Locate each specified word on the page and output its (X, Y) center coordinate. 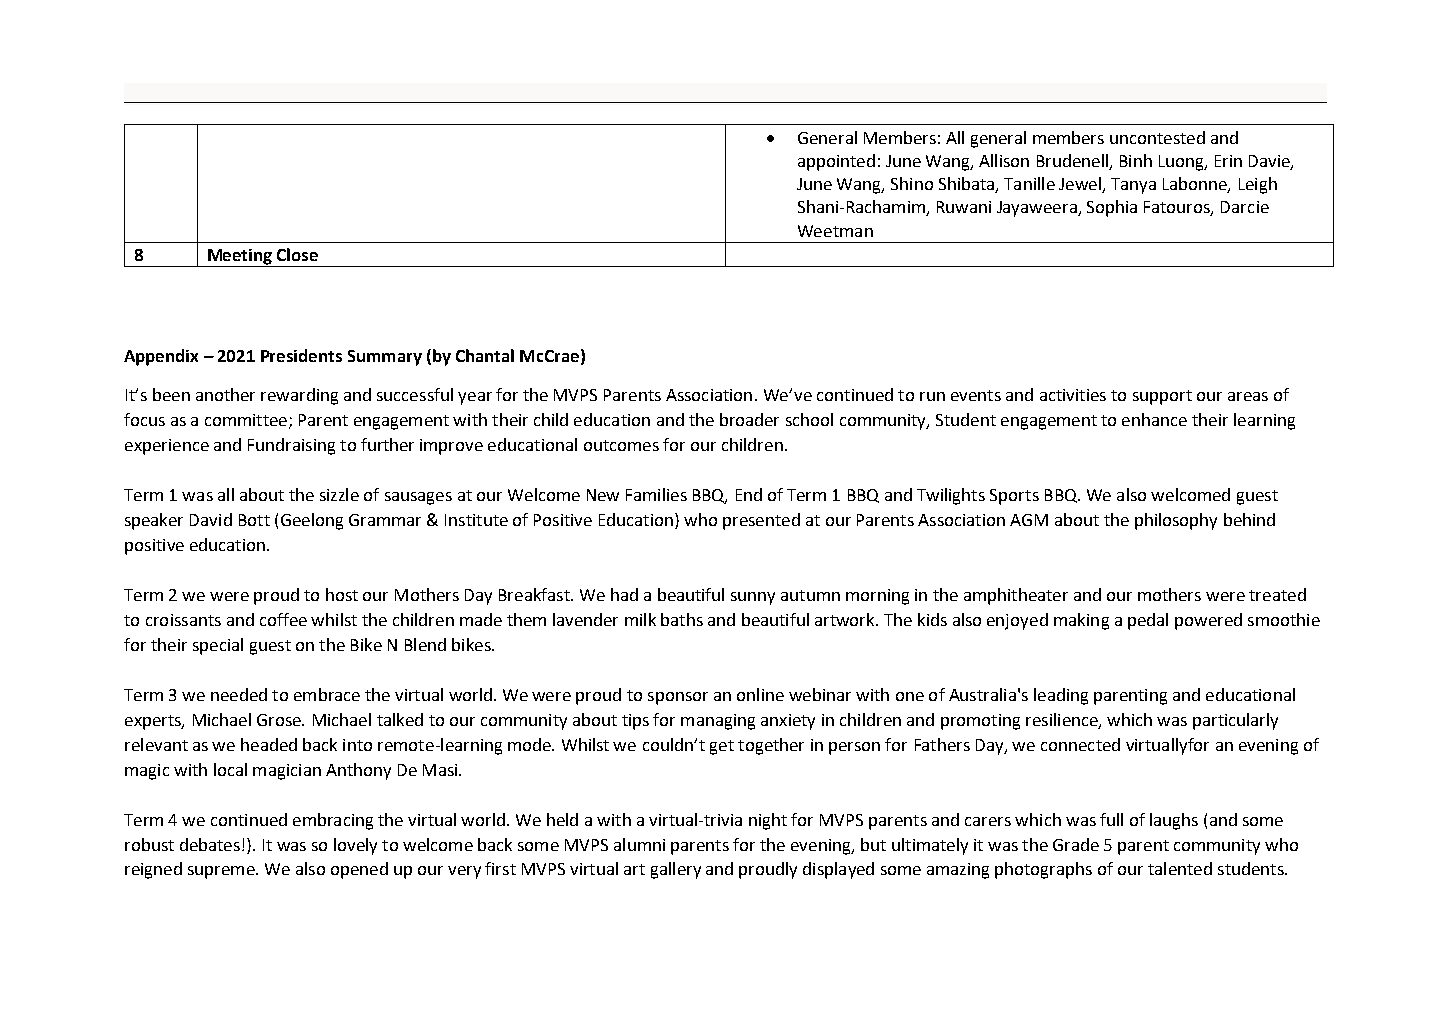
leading (1061, 696)
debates (210, 844)
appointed (836, 162)
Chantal (485, 355)
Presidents (301, 355)
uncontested (1157, 137)
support (1162, 397)
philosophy (1176, 521)
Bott (254, 520)
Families (656, 494)
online (760, 694)
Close (297, 254)
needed (239, 694)
